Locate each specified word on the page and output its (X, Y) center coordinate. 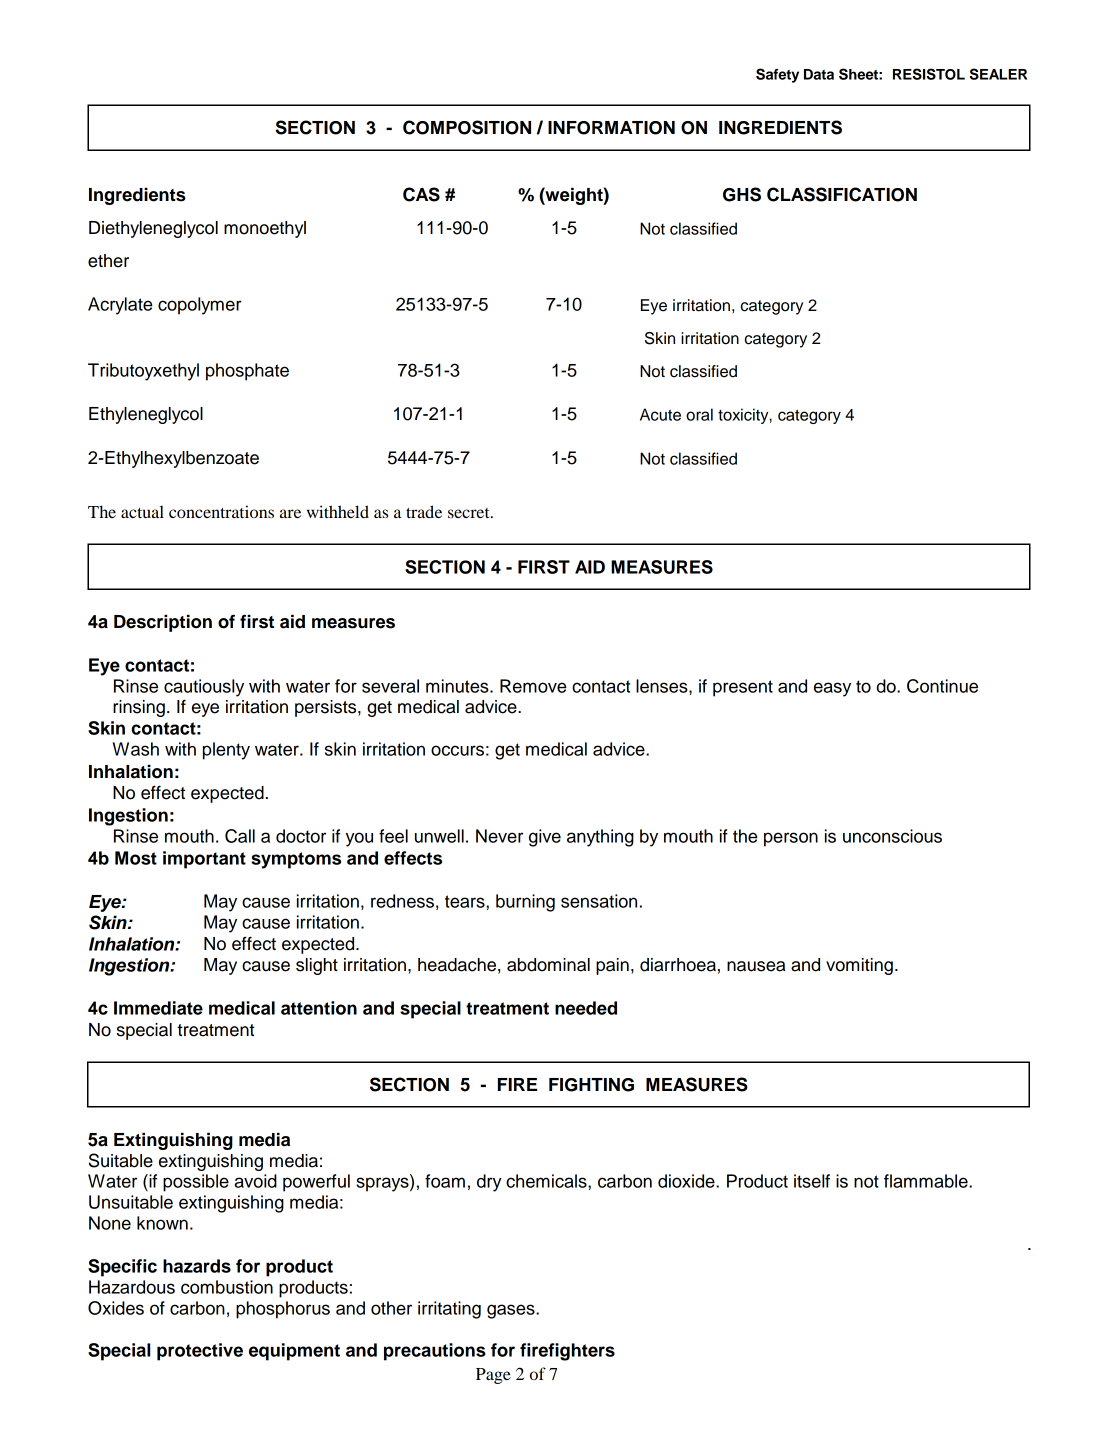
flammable (927, 1181)
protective (200, 1352)
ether (108, 261)
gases (512, 1311)
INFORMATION (611, 128)
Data (819, 74)
